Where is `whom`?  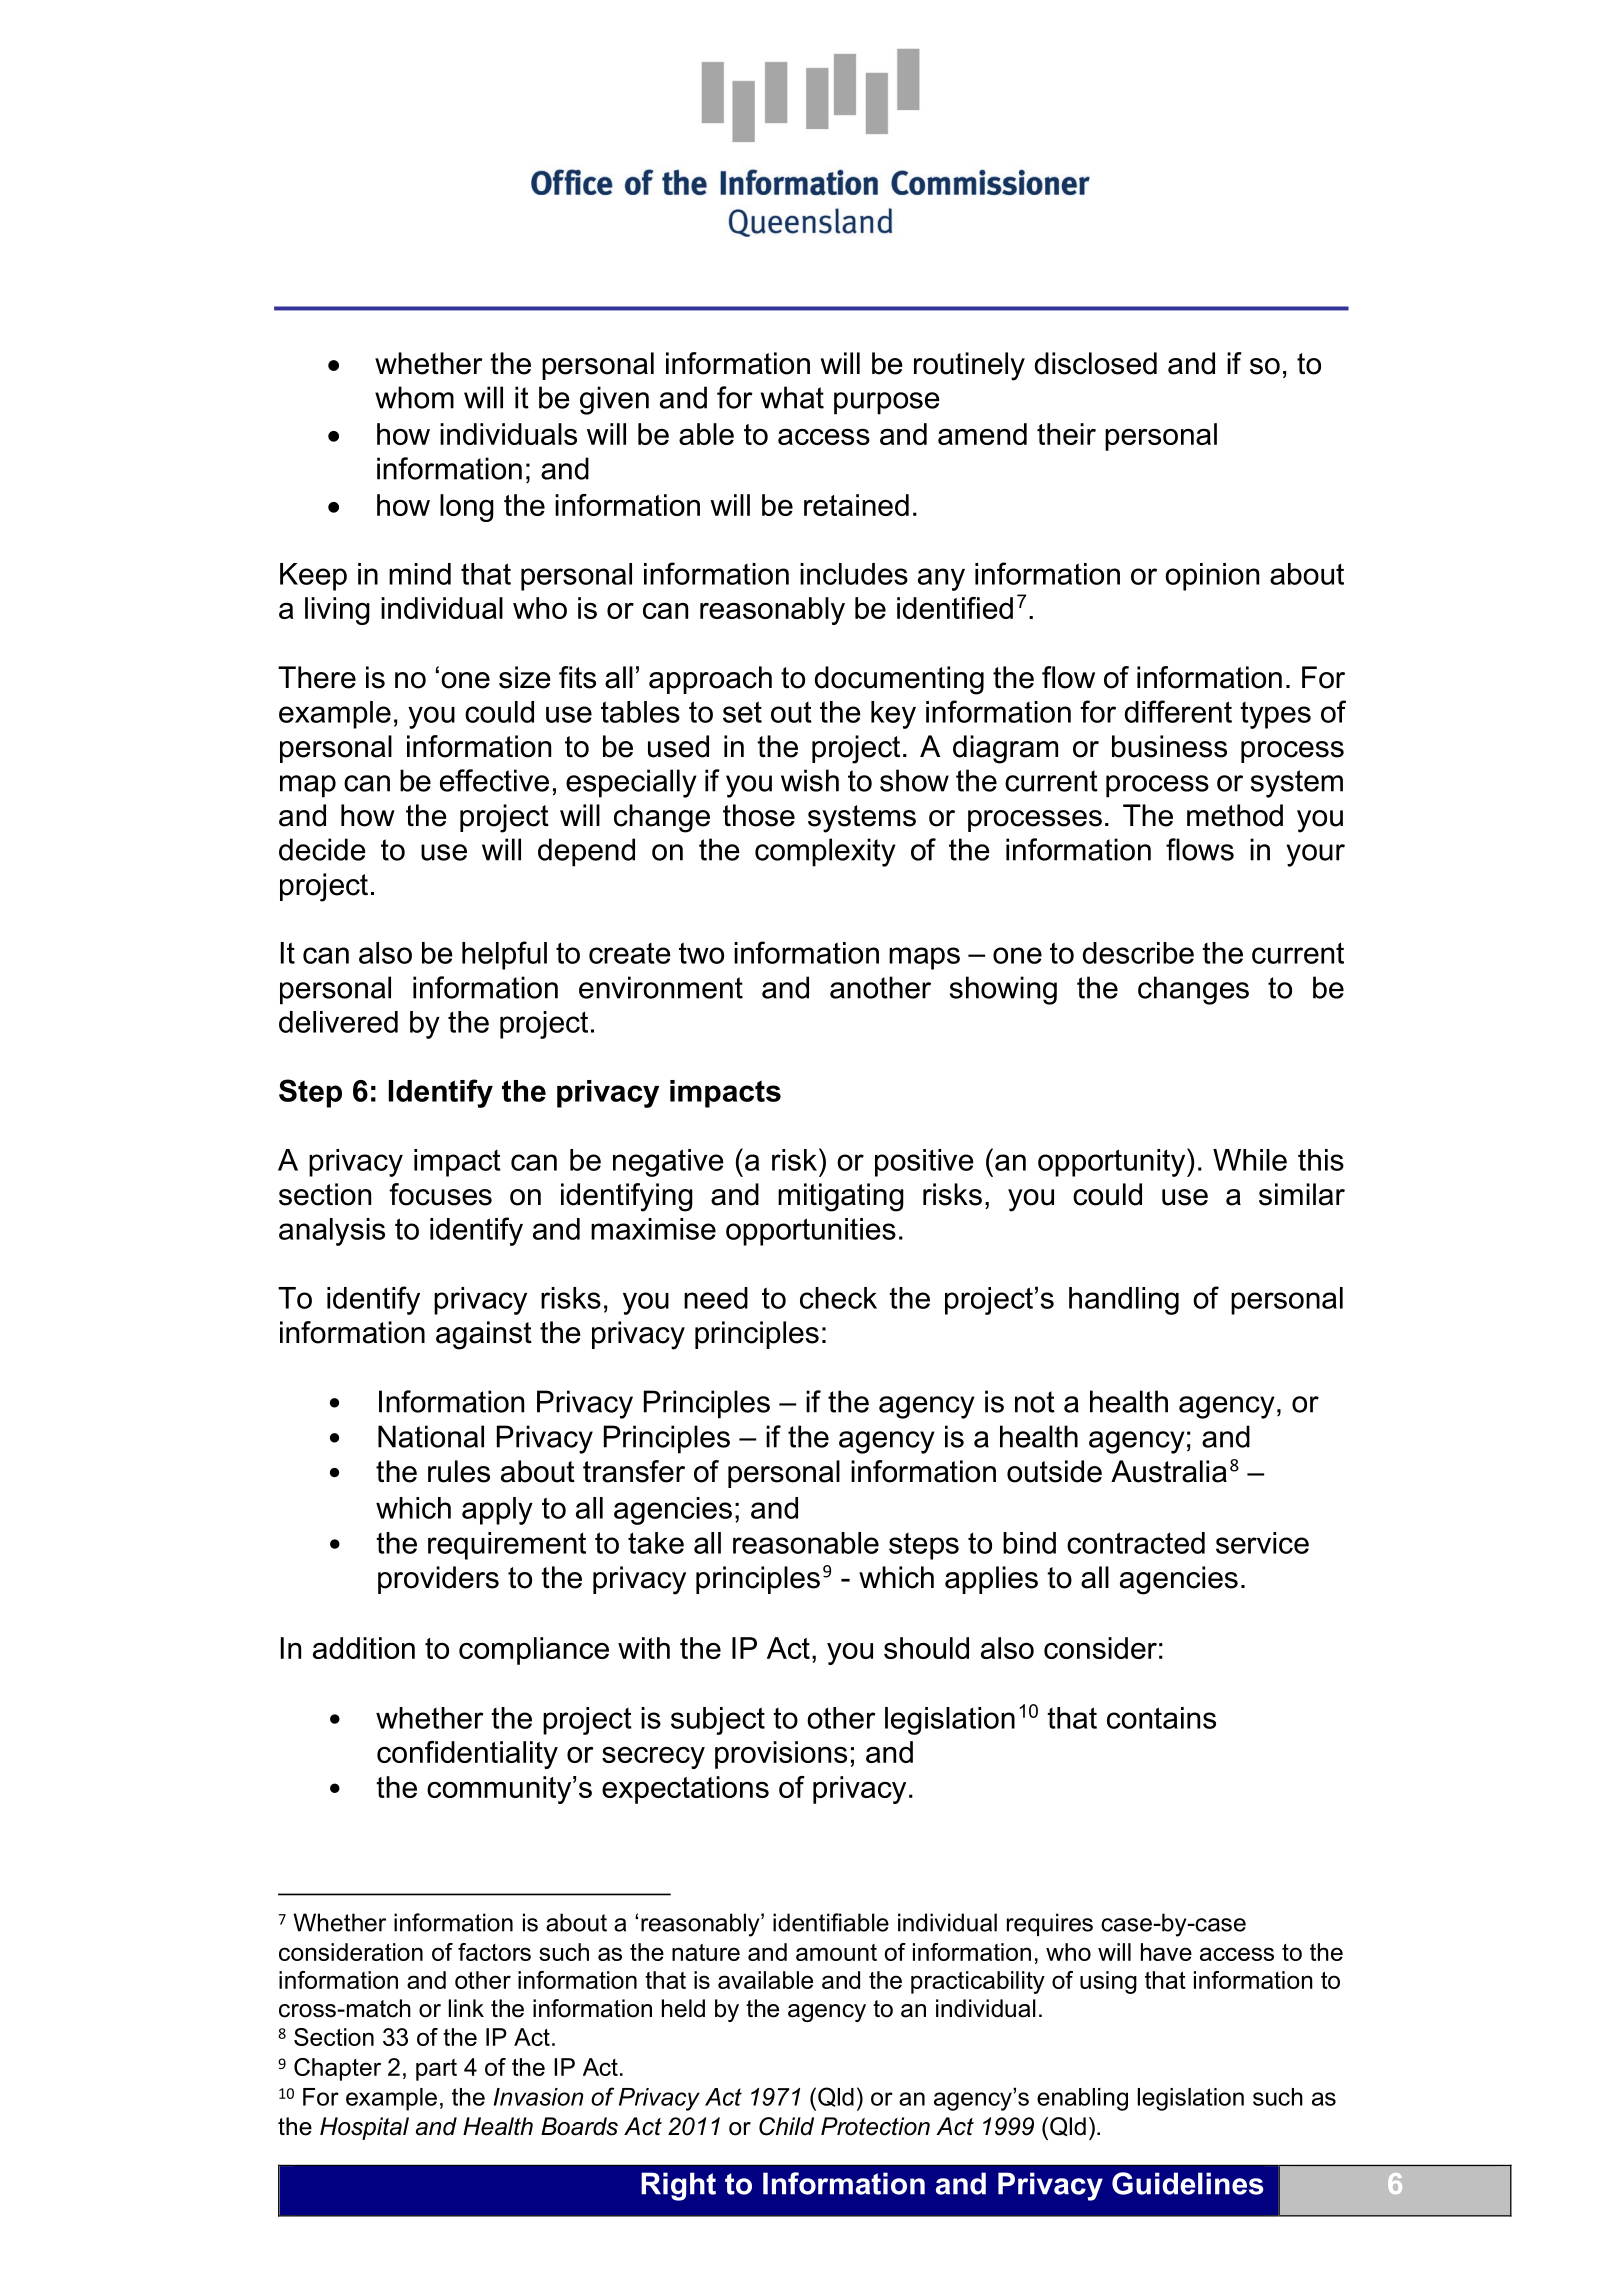
whom is located at coordinates (414, 397).
